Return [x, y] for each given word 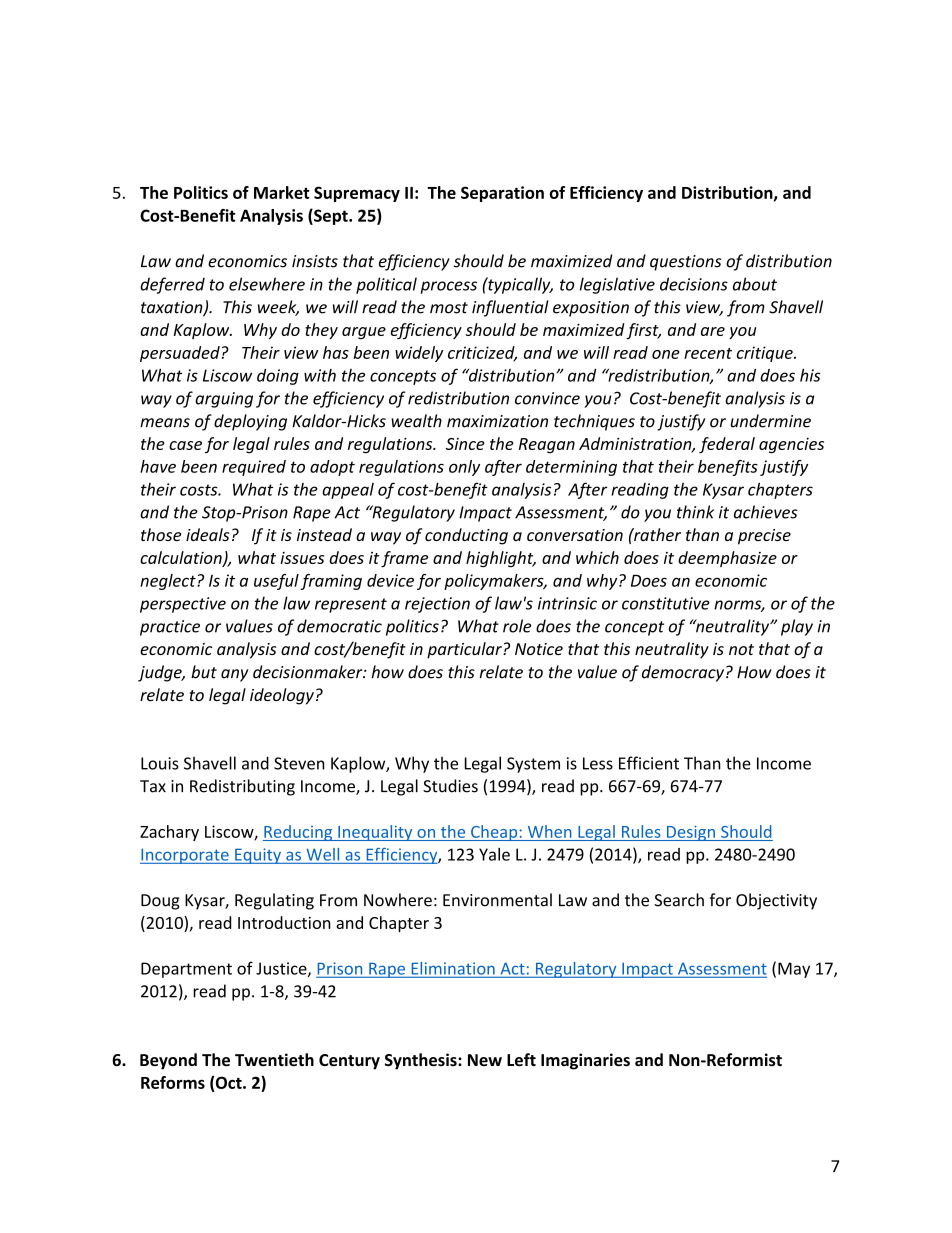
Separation [502, 194]
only [464, 468]
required [254, 468]
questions [686, 263]
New [485, 1060]
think [695, 512]
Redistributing [242, 787]
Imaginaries [585, 1061]
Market [282, 192]
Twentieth [274, 1060]
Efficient [649, 763]
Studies [450, 786]
